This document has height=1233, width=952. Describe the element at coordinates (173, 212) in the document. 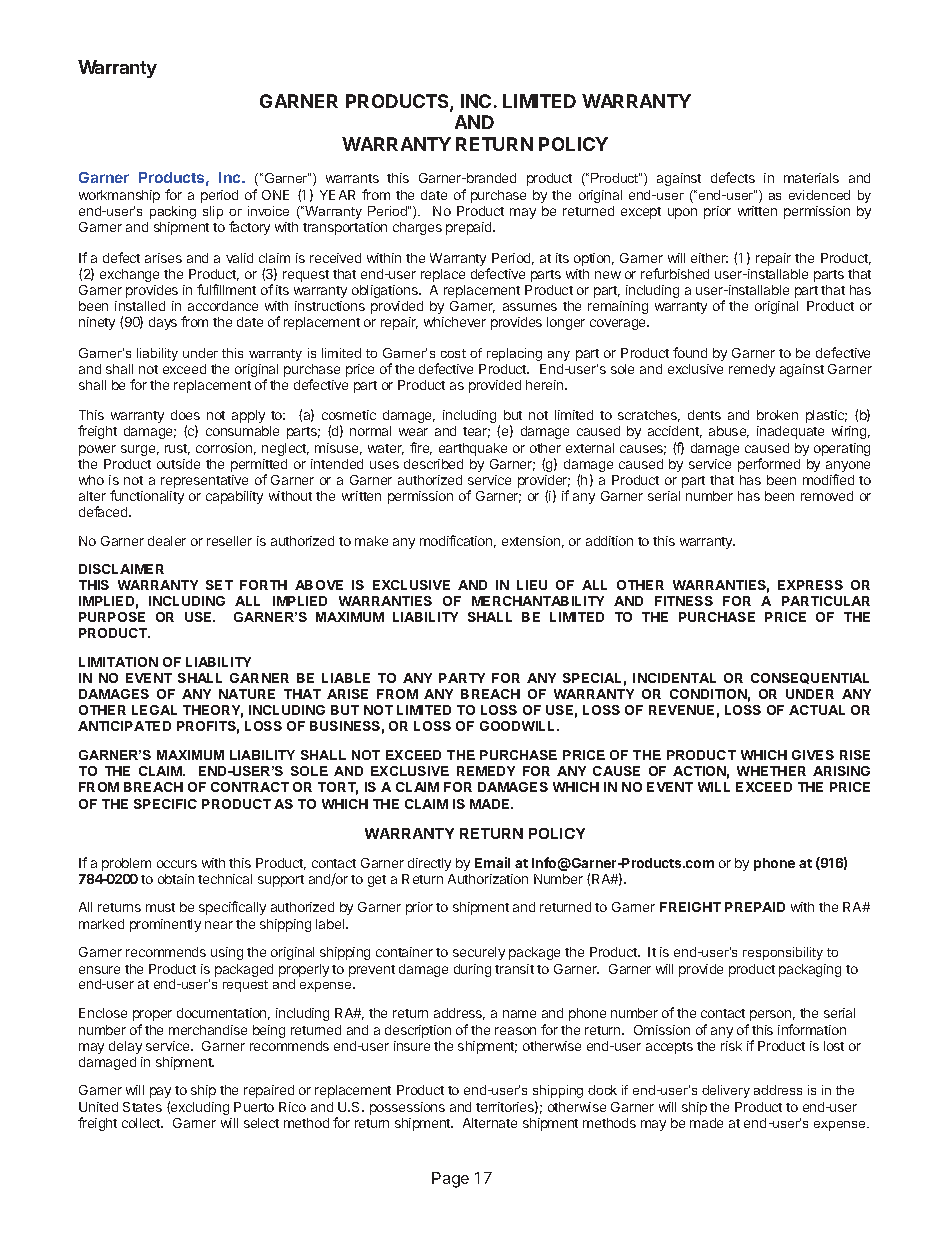

I see `packing` at that location.
